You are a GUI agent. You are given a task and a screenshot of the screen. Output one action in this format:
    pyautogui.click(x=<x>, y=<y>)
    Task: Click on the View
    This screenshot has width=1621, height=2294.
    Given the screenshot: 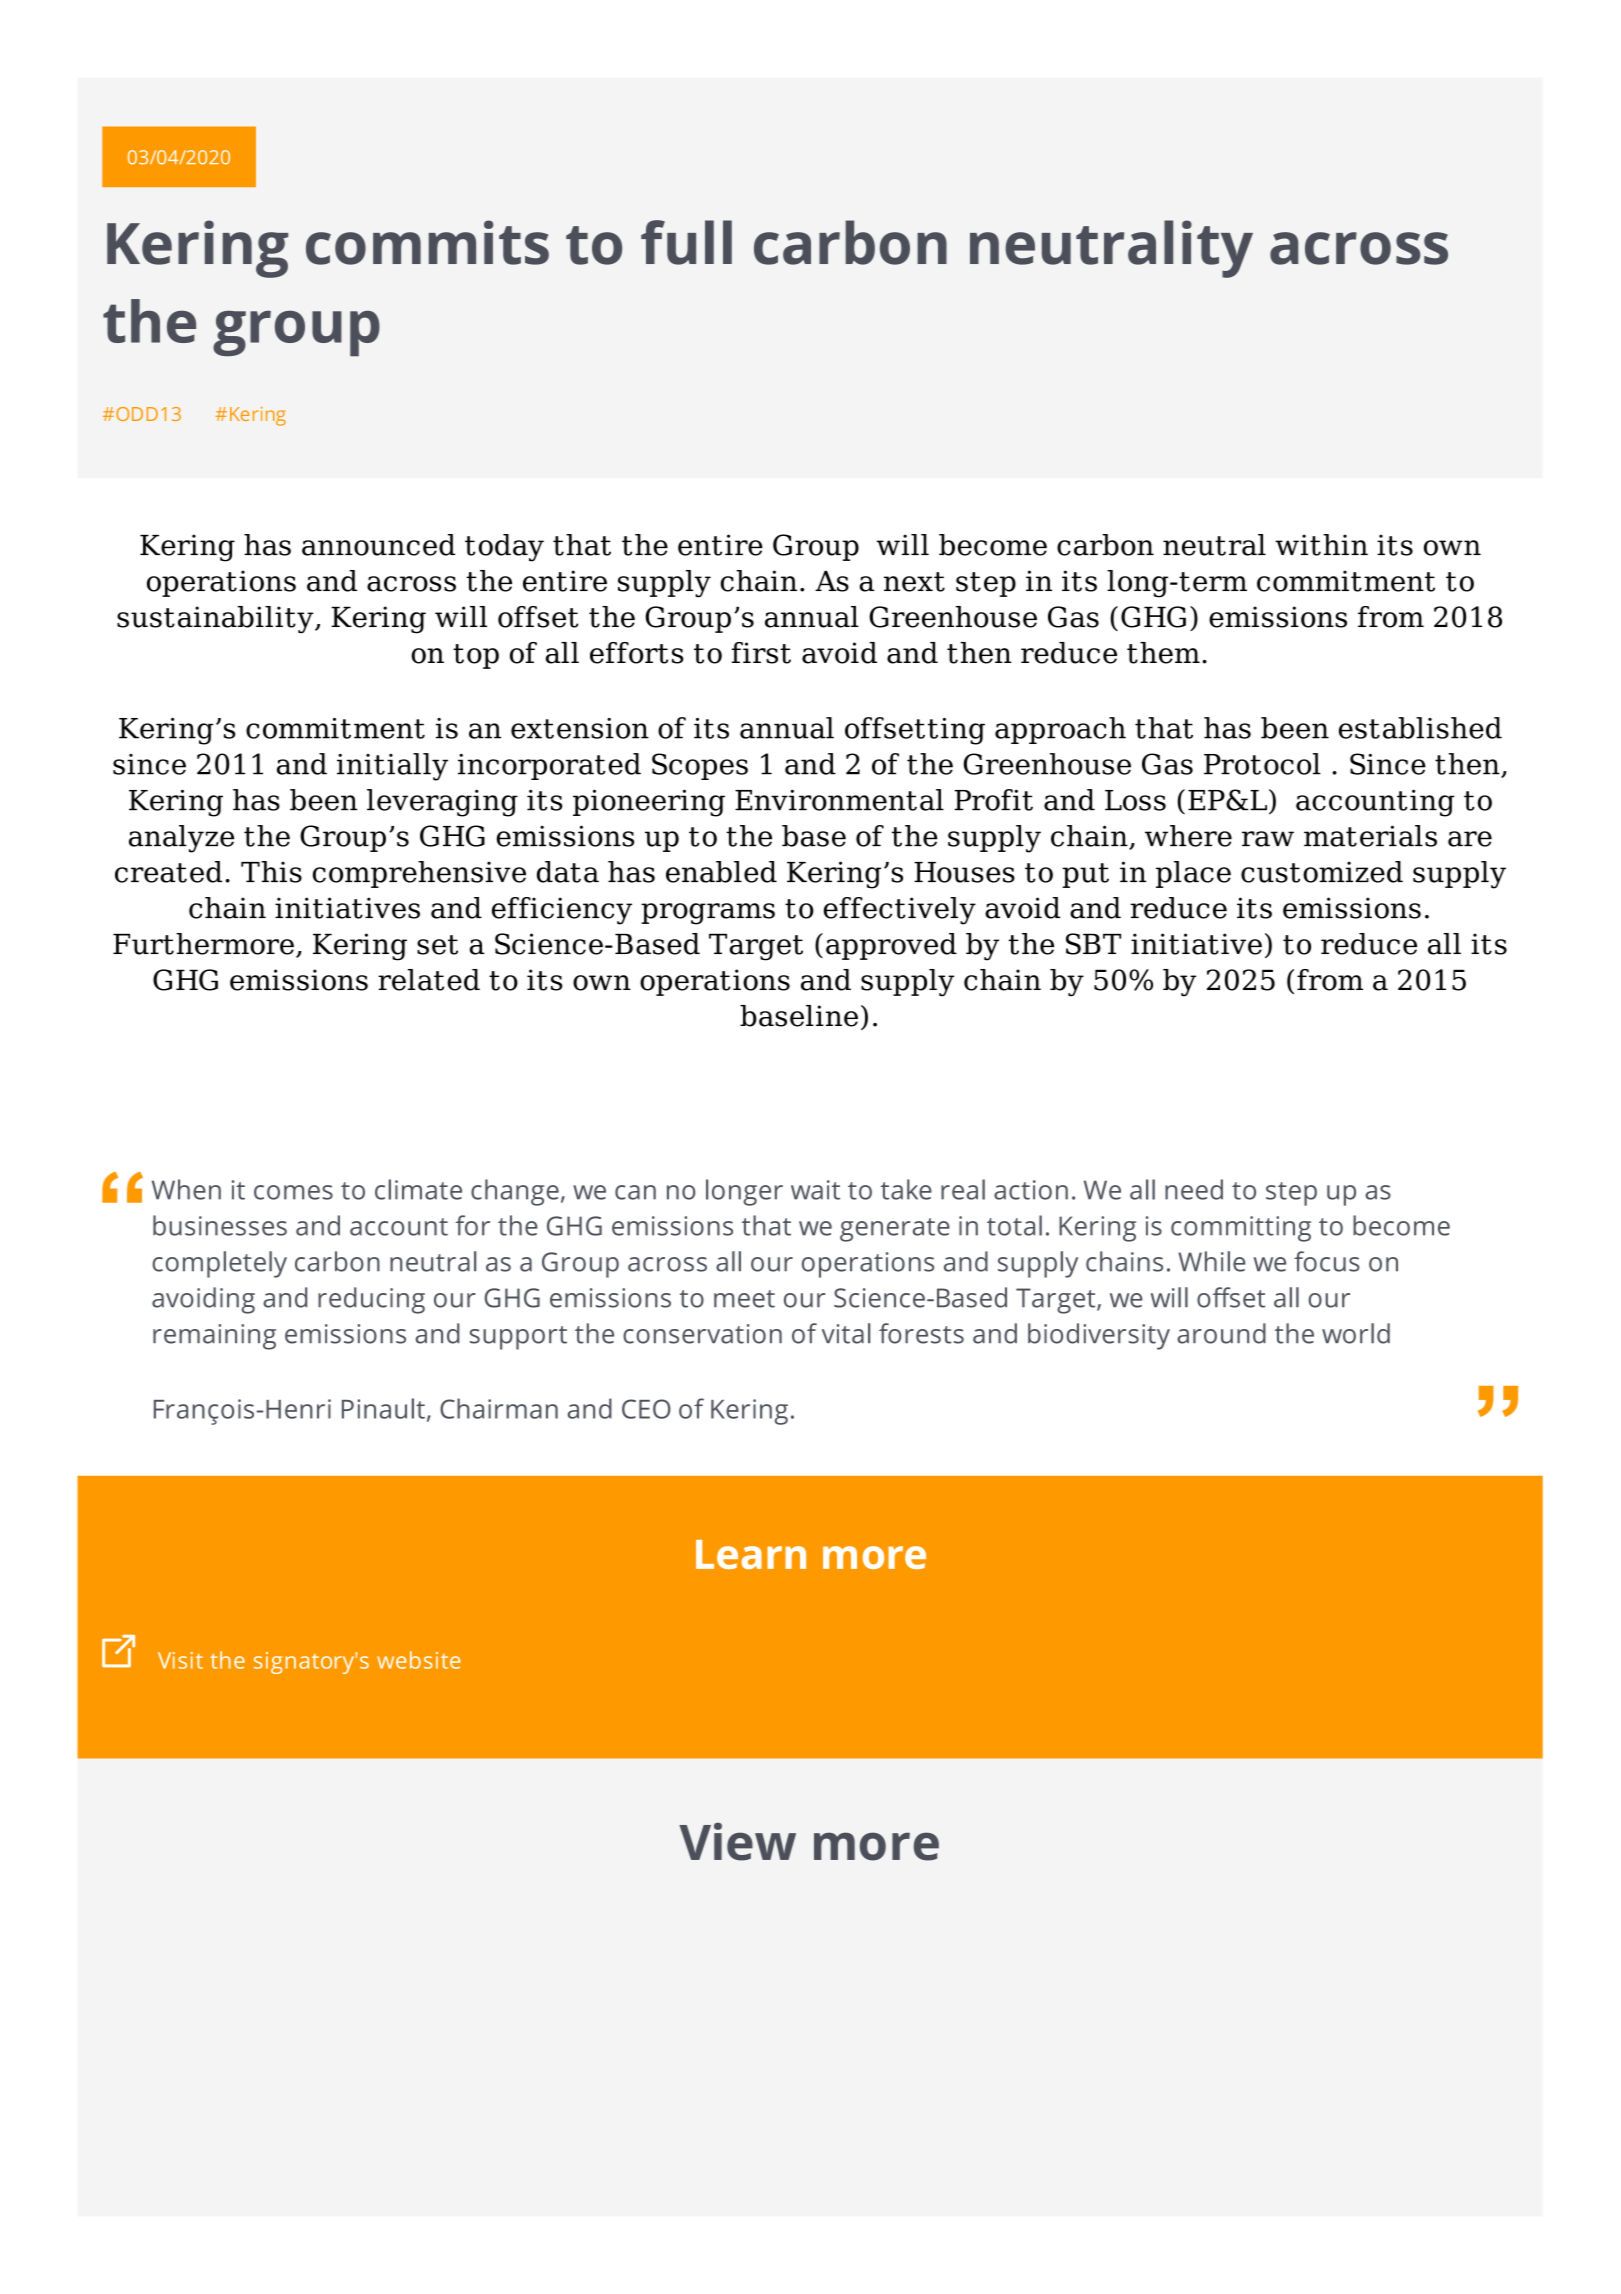 What is the action you would take?
    pyautogui.click(x=737, y=1841)
